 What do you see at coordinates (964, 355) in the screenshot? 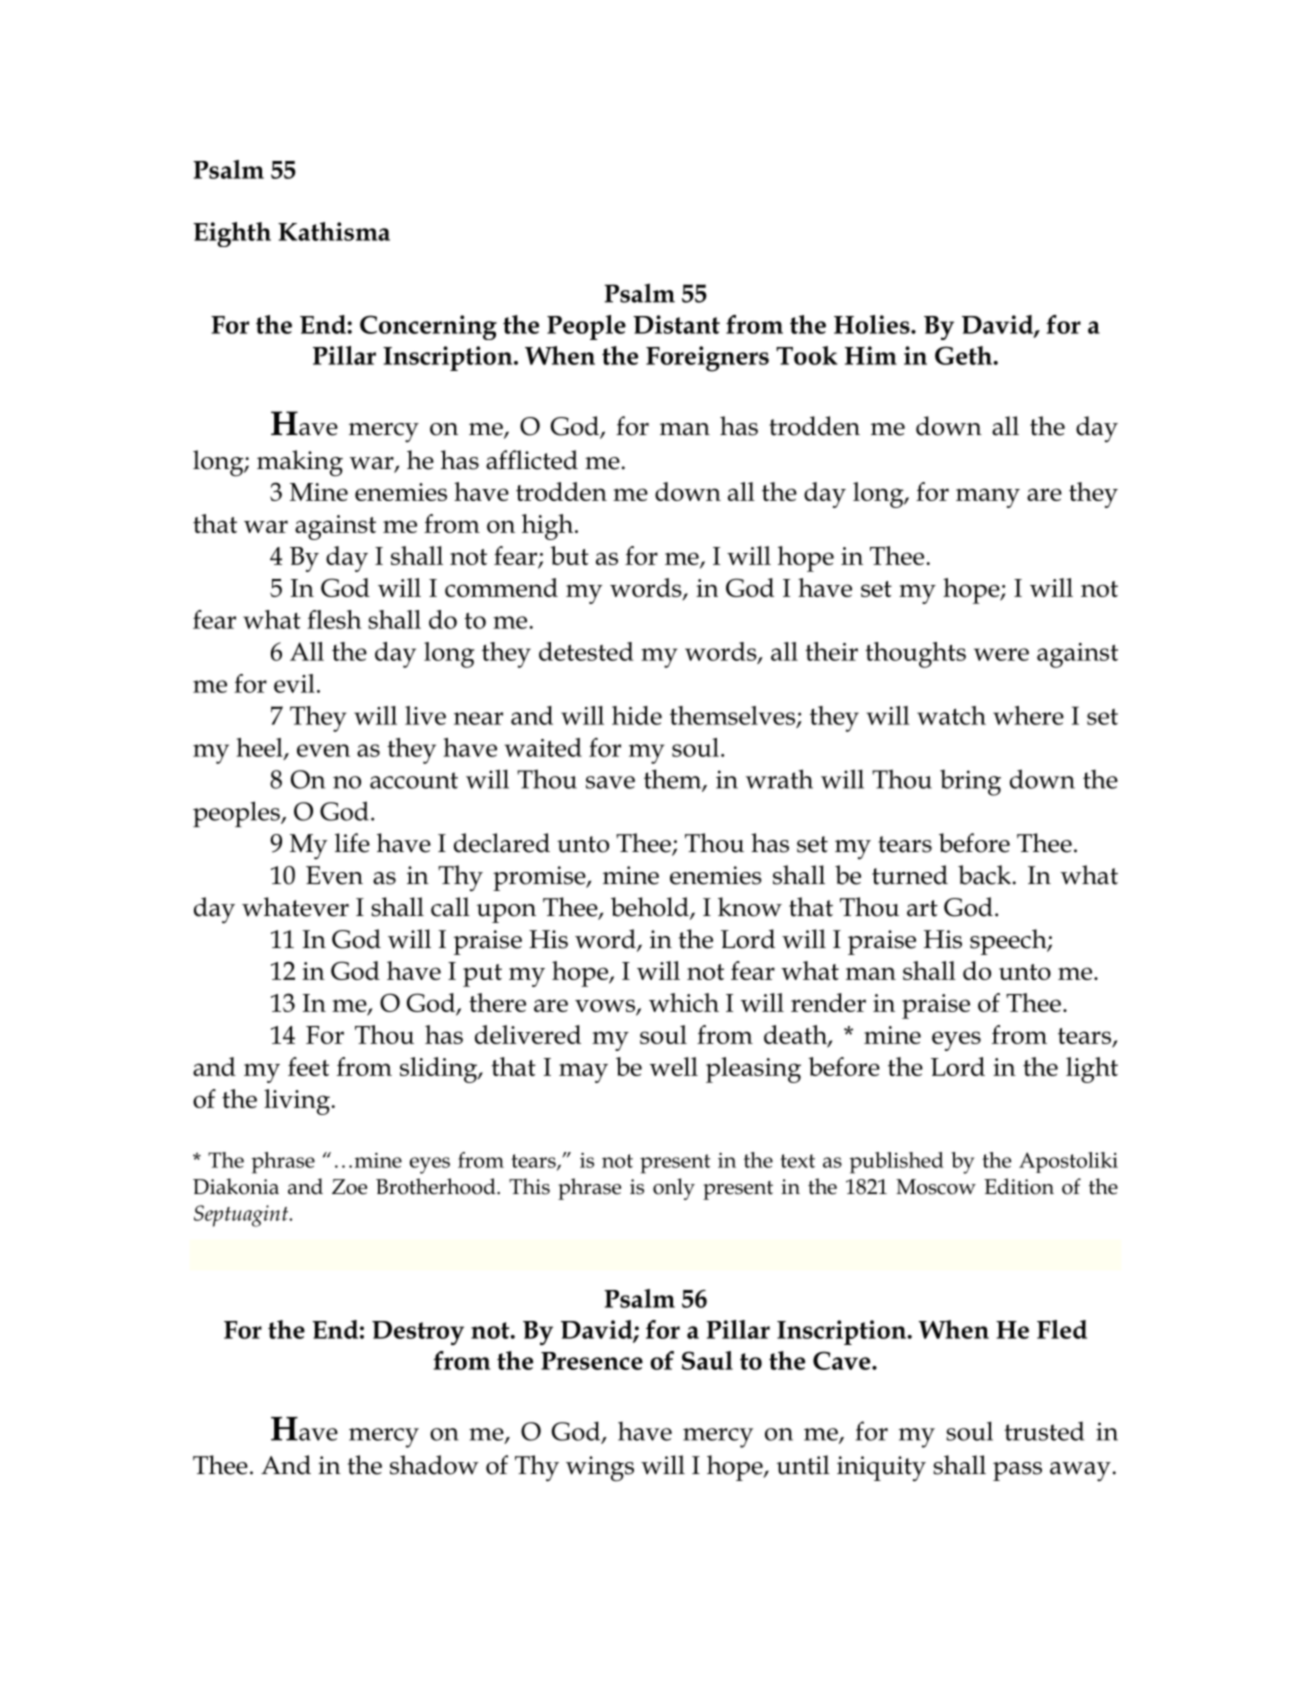
I see `Geth` at bounding box center [964, 355].
